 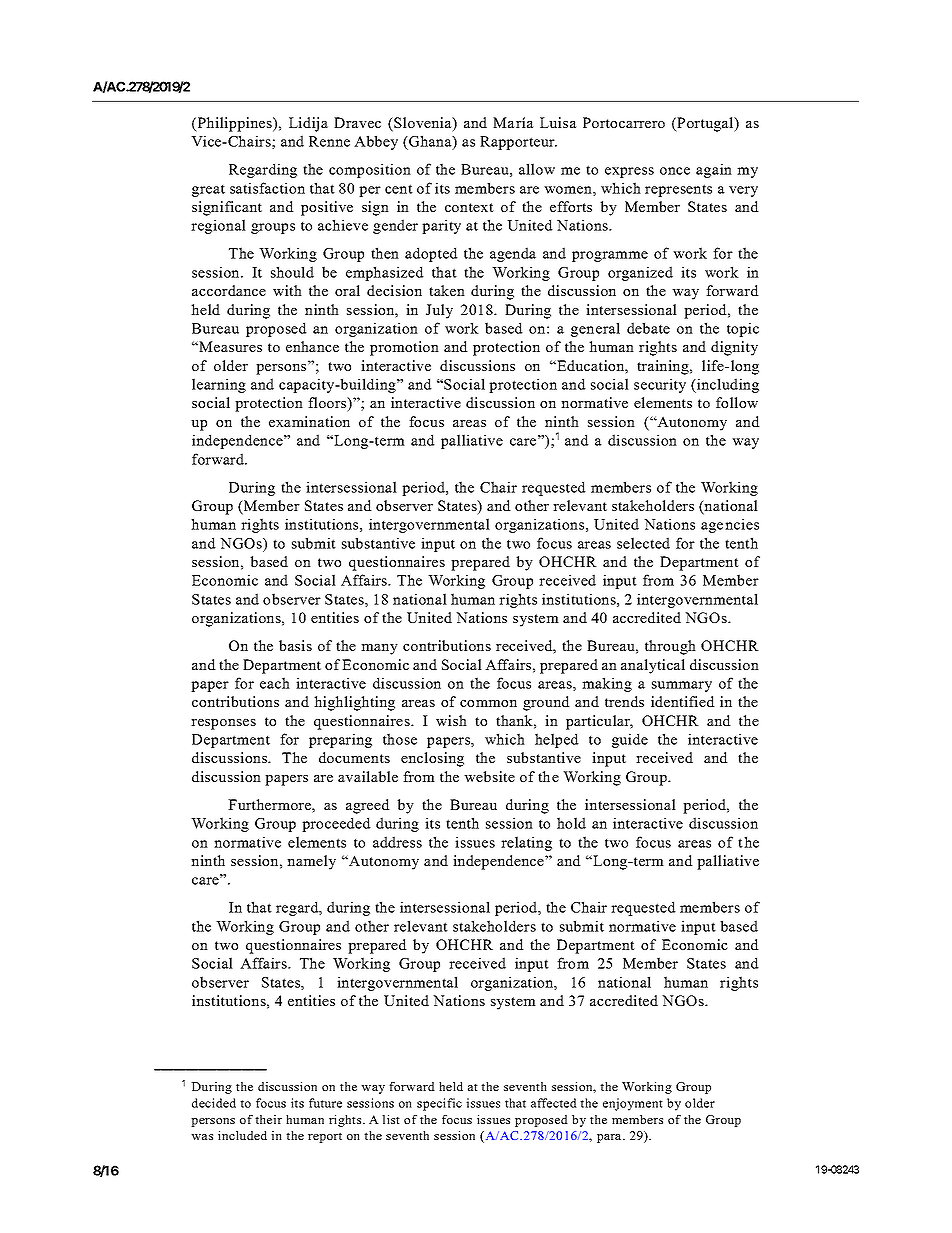 I want to click on relating, so click(x=526, y=843).
